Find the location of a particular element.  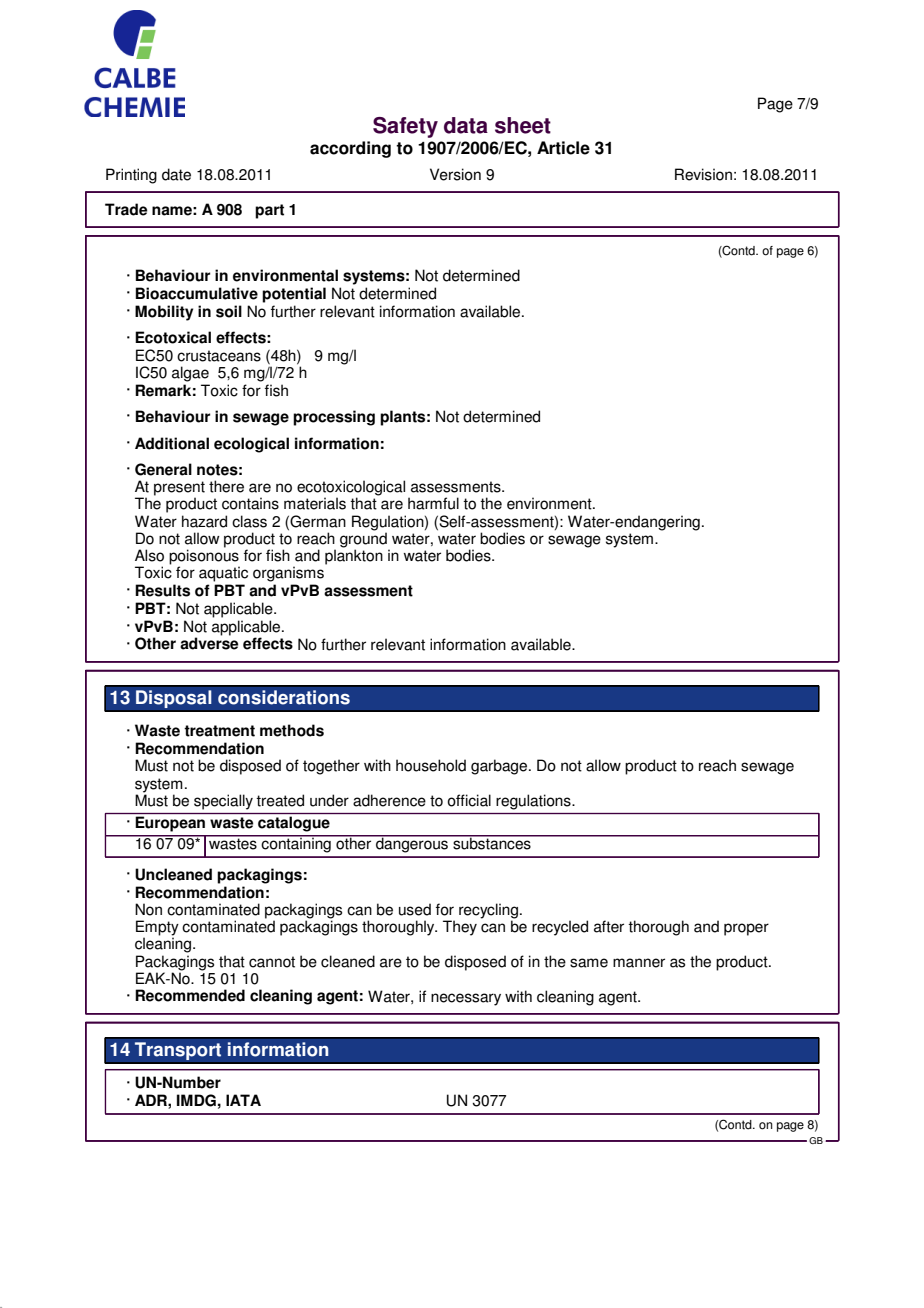

Transport is located at coordinates (178, 1051).
